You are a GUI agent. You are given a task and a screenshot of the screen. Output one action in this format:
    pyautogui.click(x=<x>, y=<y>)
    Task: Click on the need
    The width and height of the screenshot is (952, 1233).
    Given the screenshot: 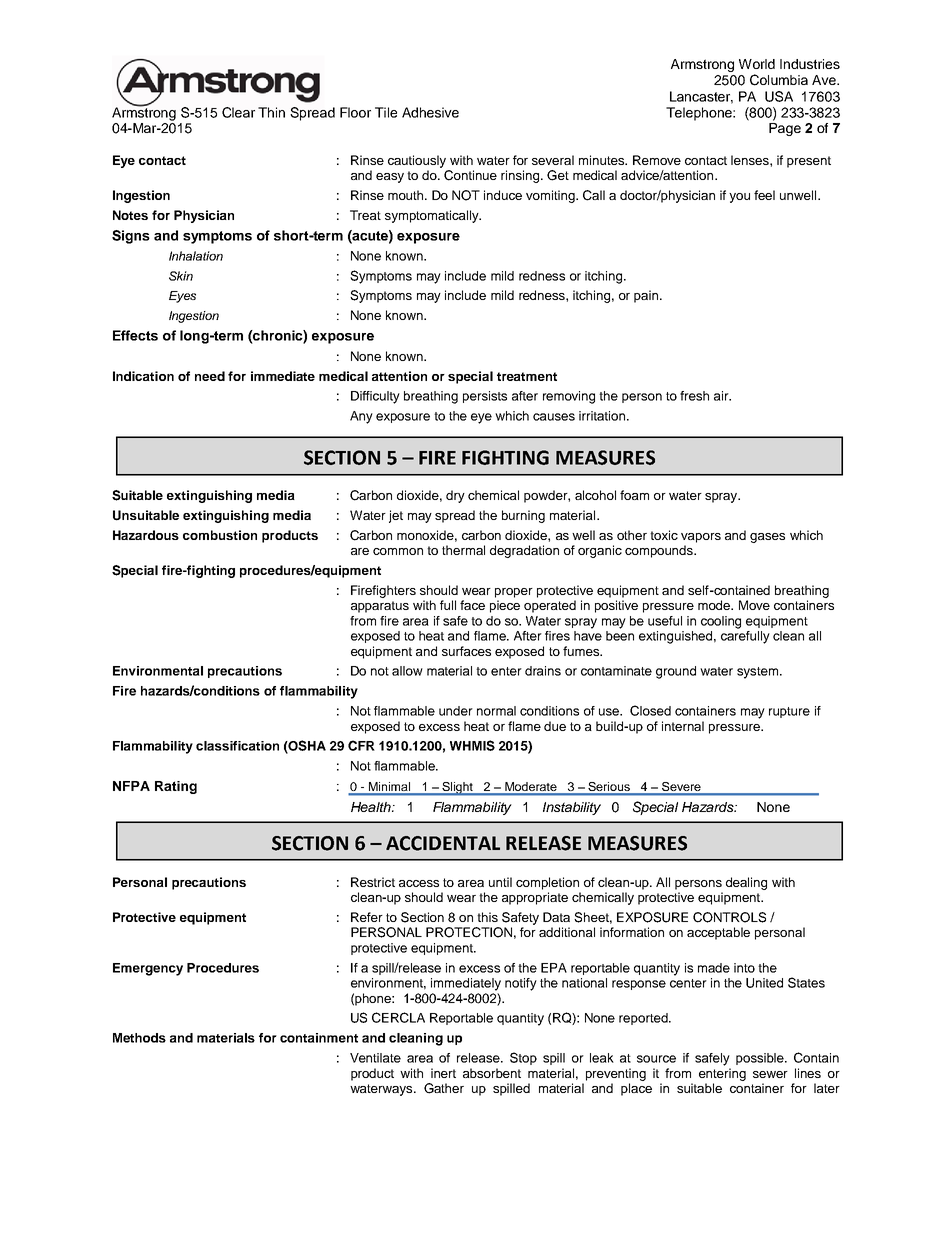 What is the action you would take?
    pyautogui.click(x=210, y=376)
